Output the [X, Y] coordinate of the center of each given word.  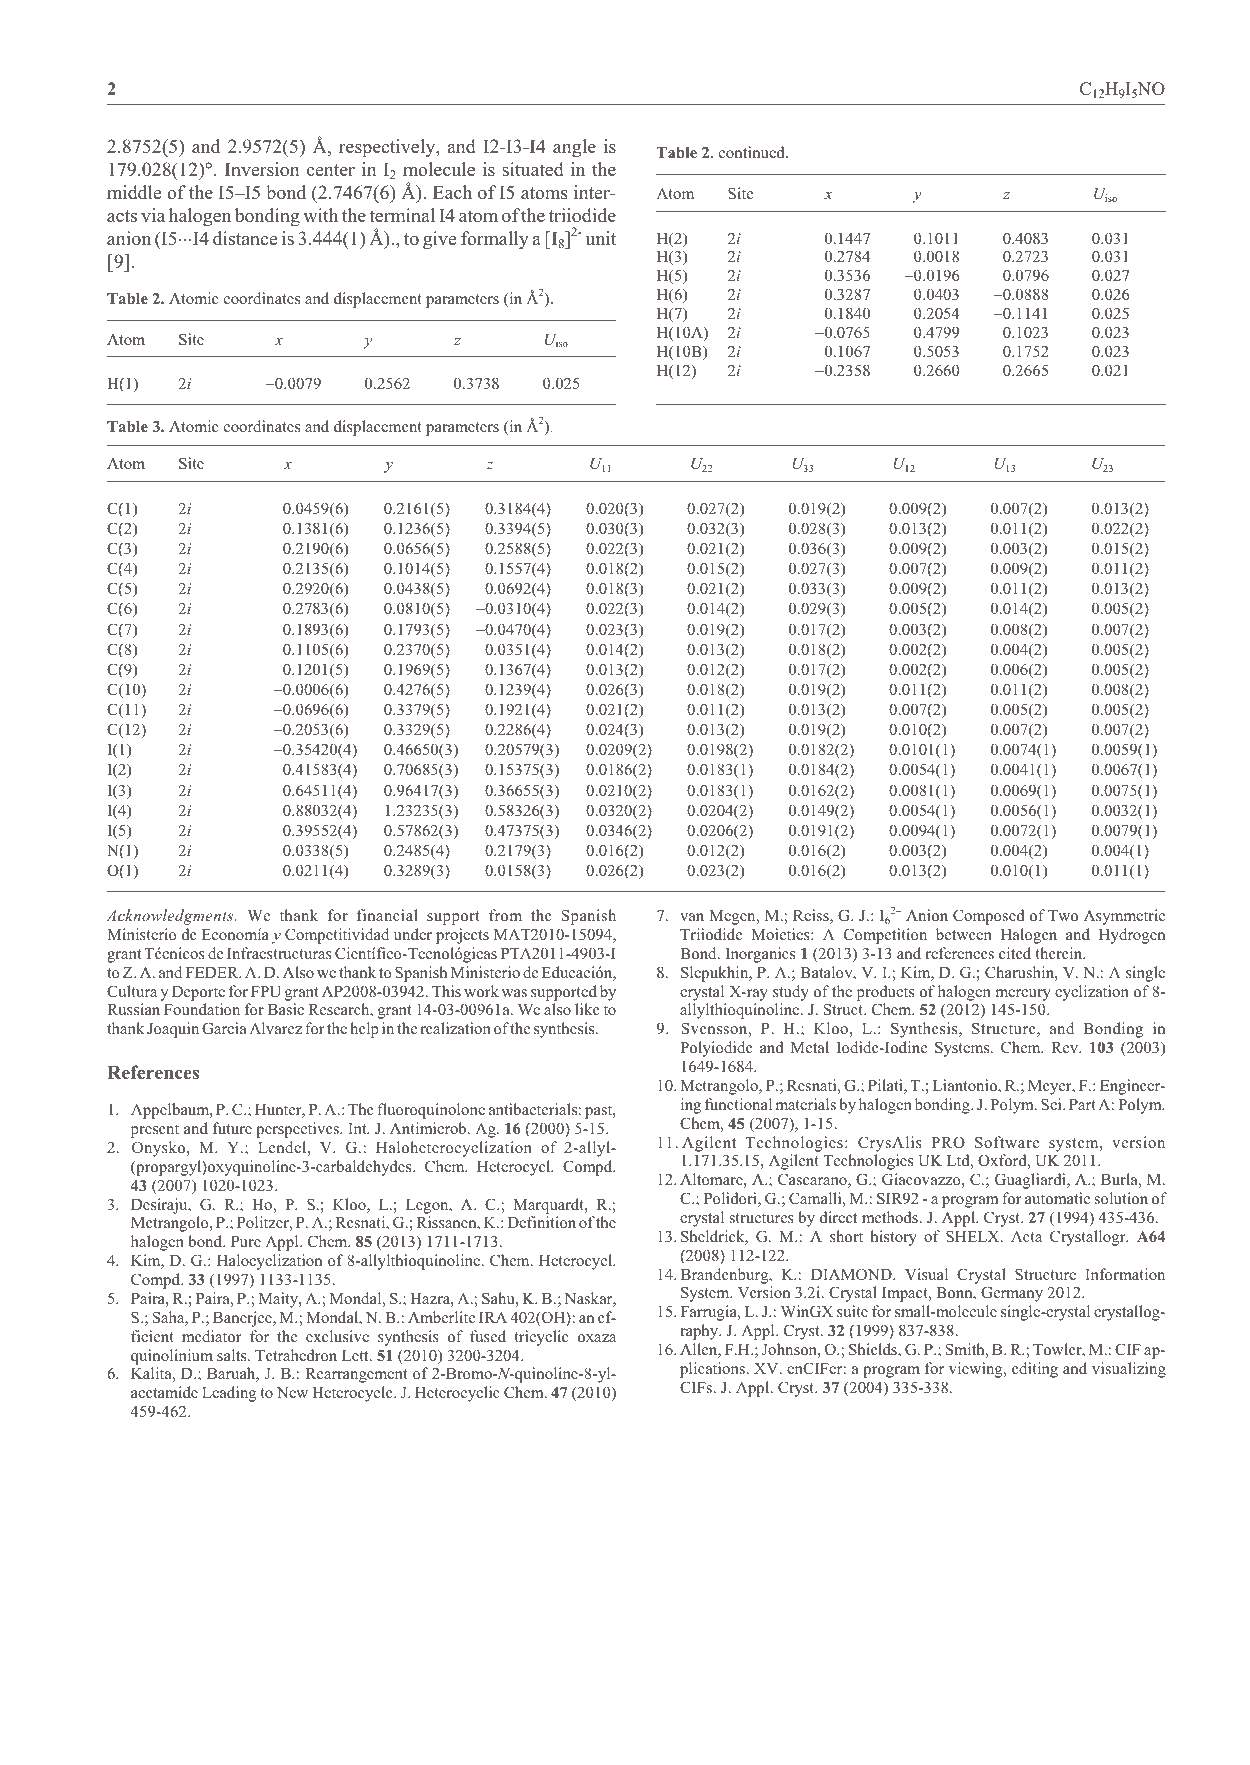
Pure [246, 1241]
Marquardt [549, 1206]
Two [1063, 915]
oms [551, 195]
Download [536, 1717]
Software [1007, 1142]
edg [181, 917]
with [320, 215]
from [505, 915]
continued [753, 152]
